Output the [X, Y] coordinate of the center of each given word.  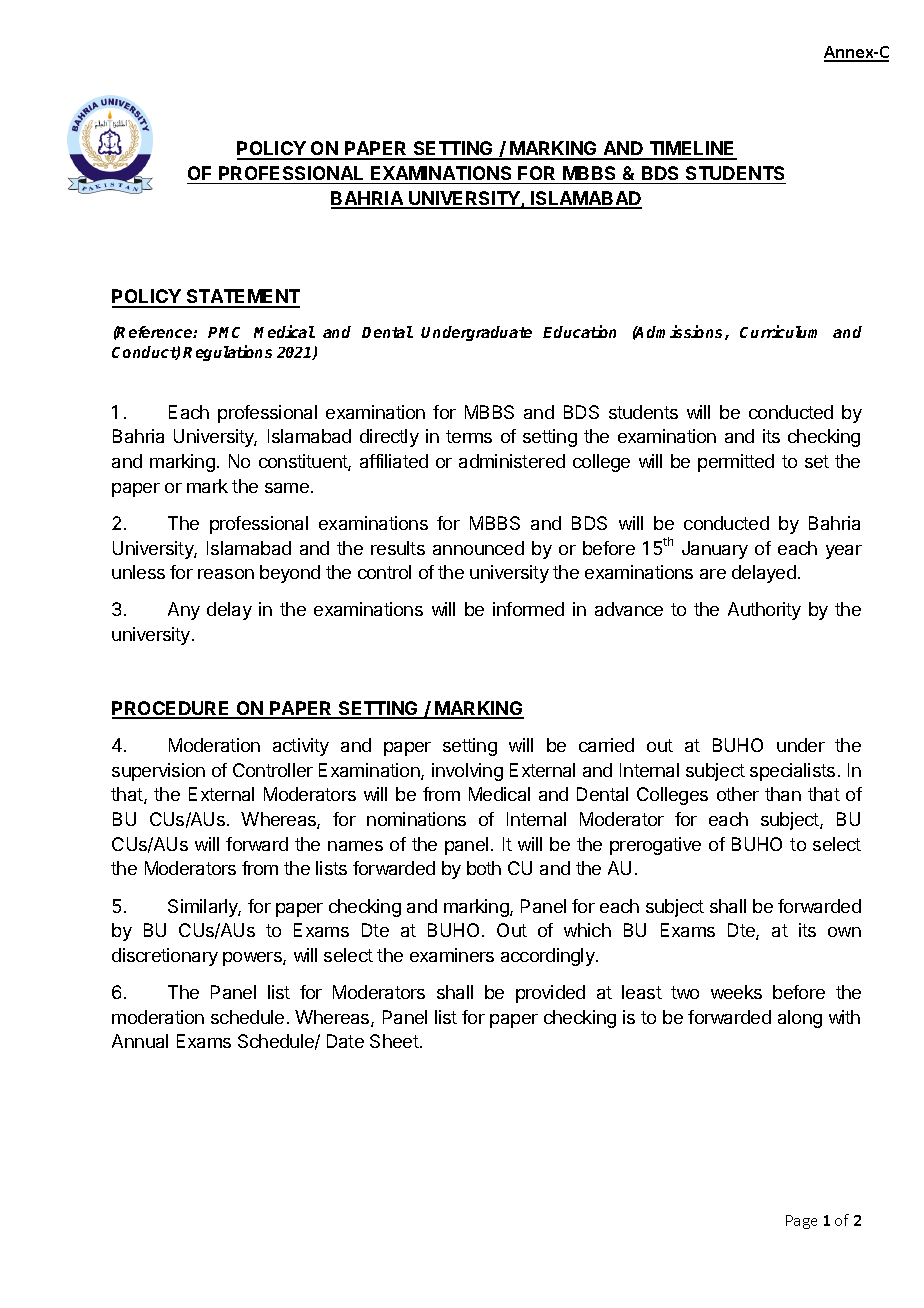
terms [469, 436]
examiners [452, 955]
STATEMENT [242, 298]
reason [226, 574]
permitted [736, 463]
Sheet [394, 1041]
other [738, 794]
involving [467, 772]
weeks [736, 992]
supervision [158, 772]
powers [253, 959]
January [715, 550]
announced [478, 548]
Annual [140, 1041]
